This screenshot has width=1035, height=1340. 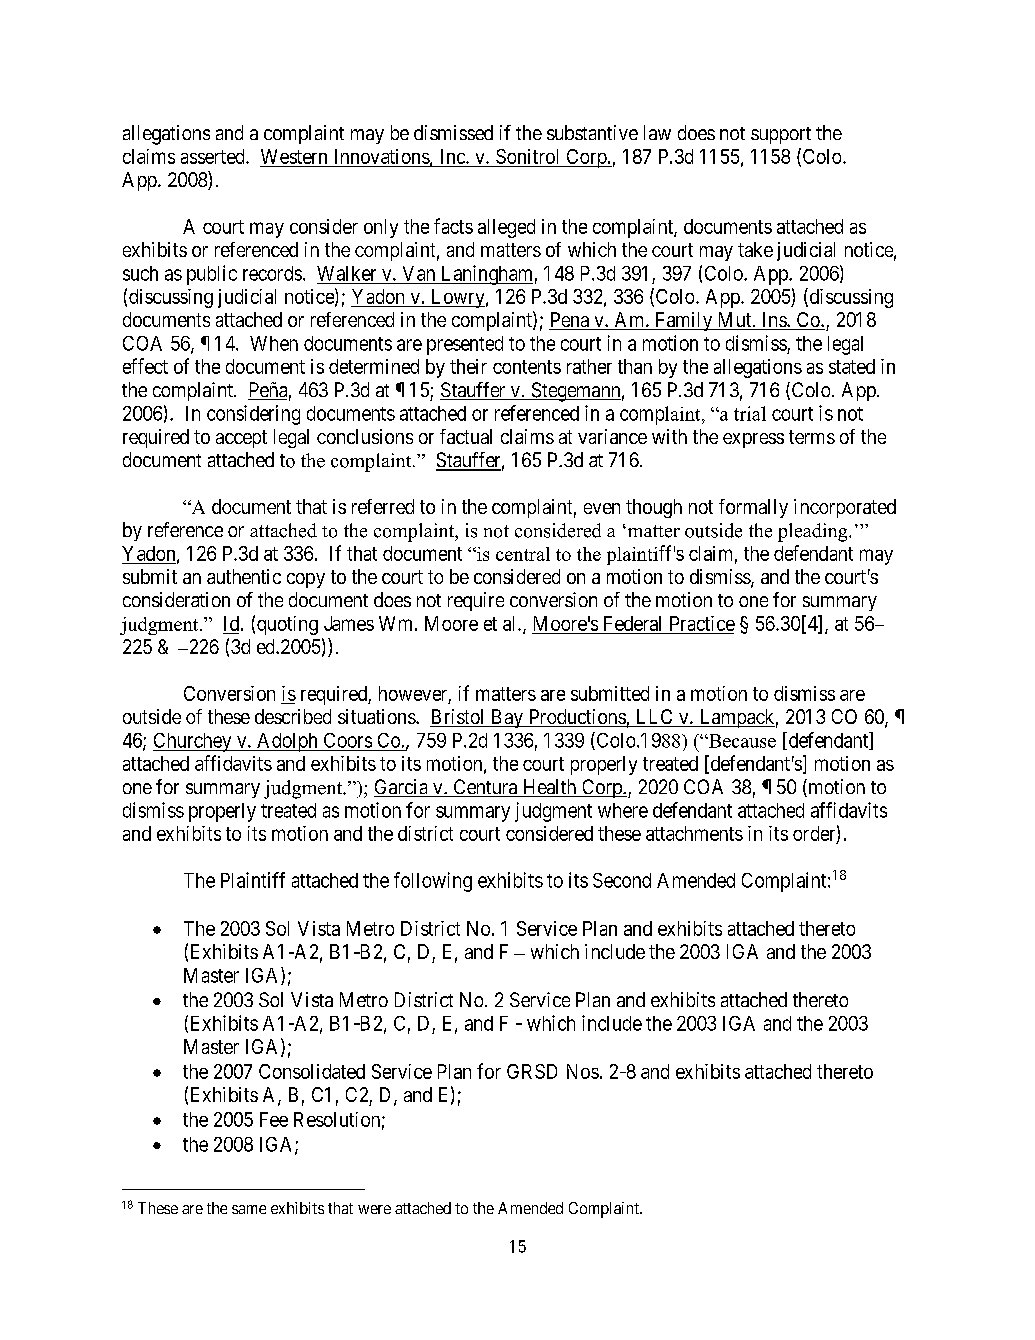 I want to click on described, so click(x=293, y=716).
